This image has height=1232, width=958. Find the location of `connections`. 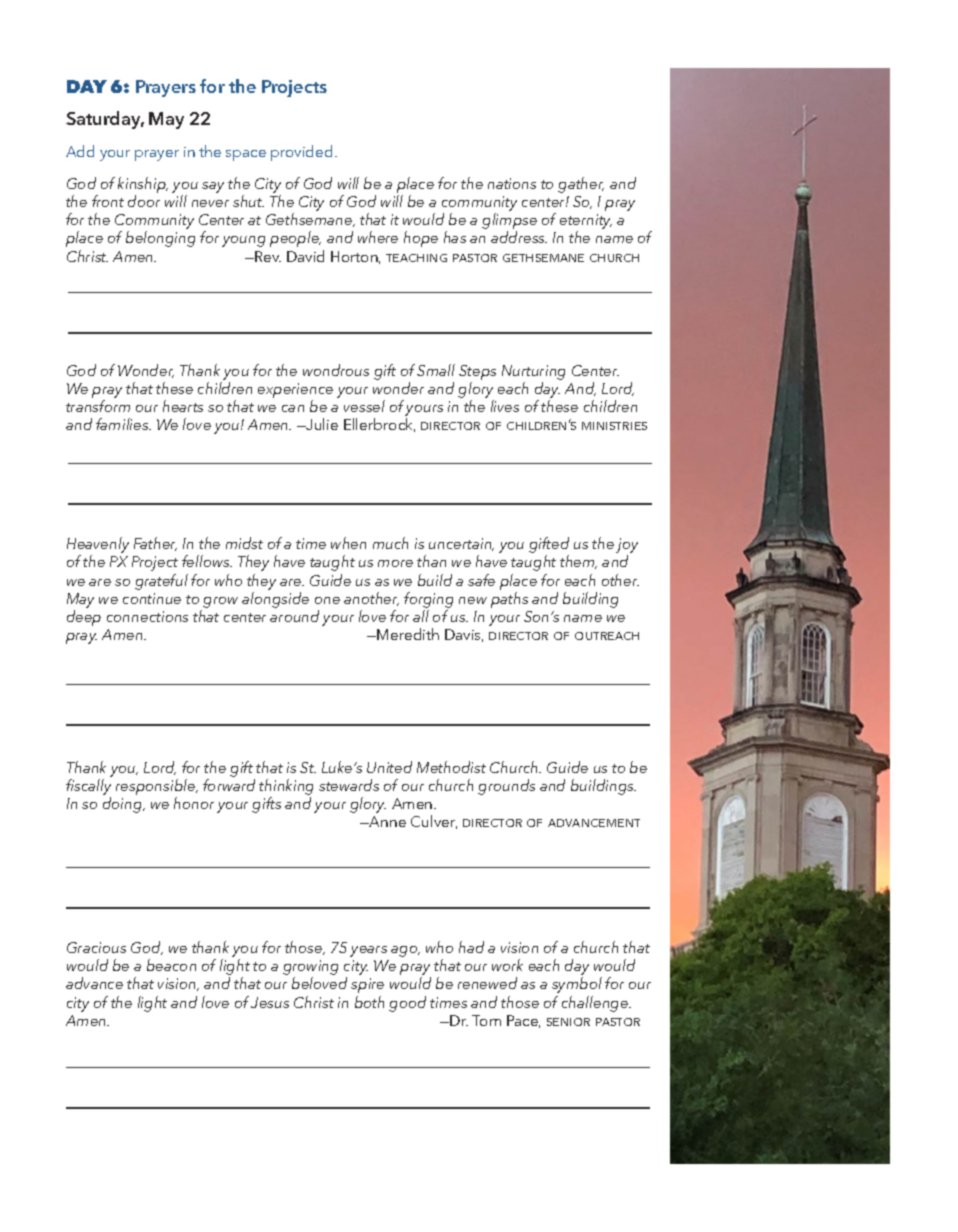

connections is located at coordinates (147, 616).
